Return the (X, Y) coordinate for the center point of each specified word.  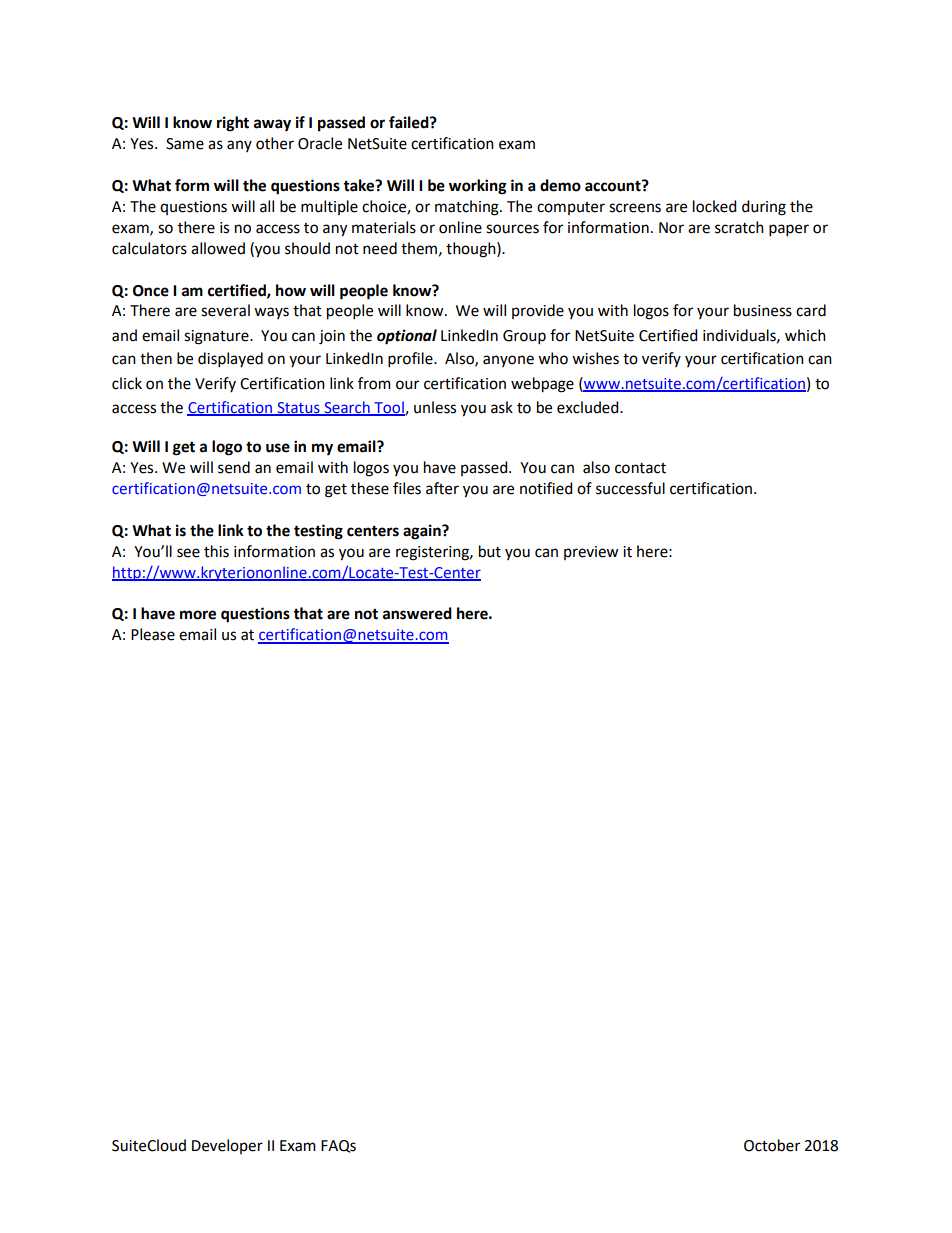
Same (185, 144)
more (198, 615)
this (216, 551)
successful (630, 488)
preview (591, 553)
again (423, 532)
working (478, 187)
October (772, 1145)
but (490, 551)
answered (417, 613)
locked (714, 206)
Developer (227, 1146)
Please (153, 634)
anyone (508, 361)
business (763, 310)
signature (217, 337)
